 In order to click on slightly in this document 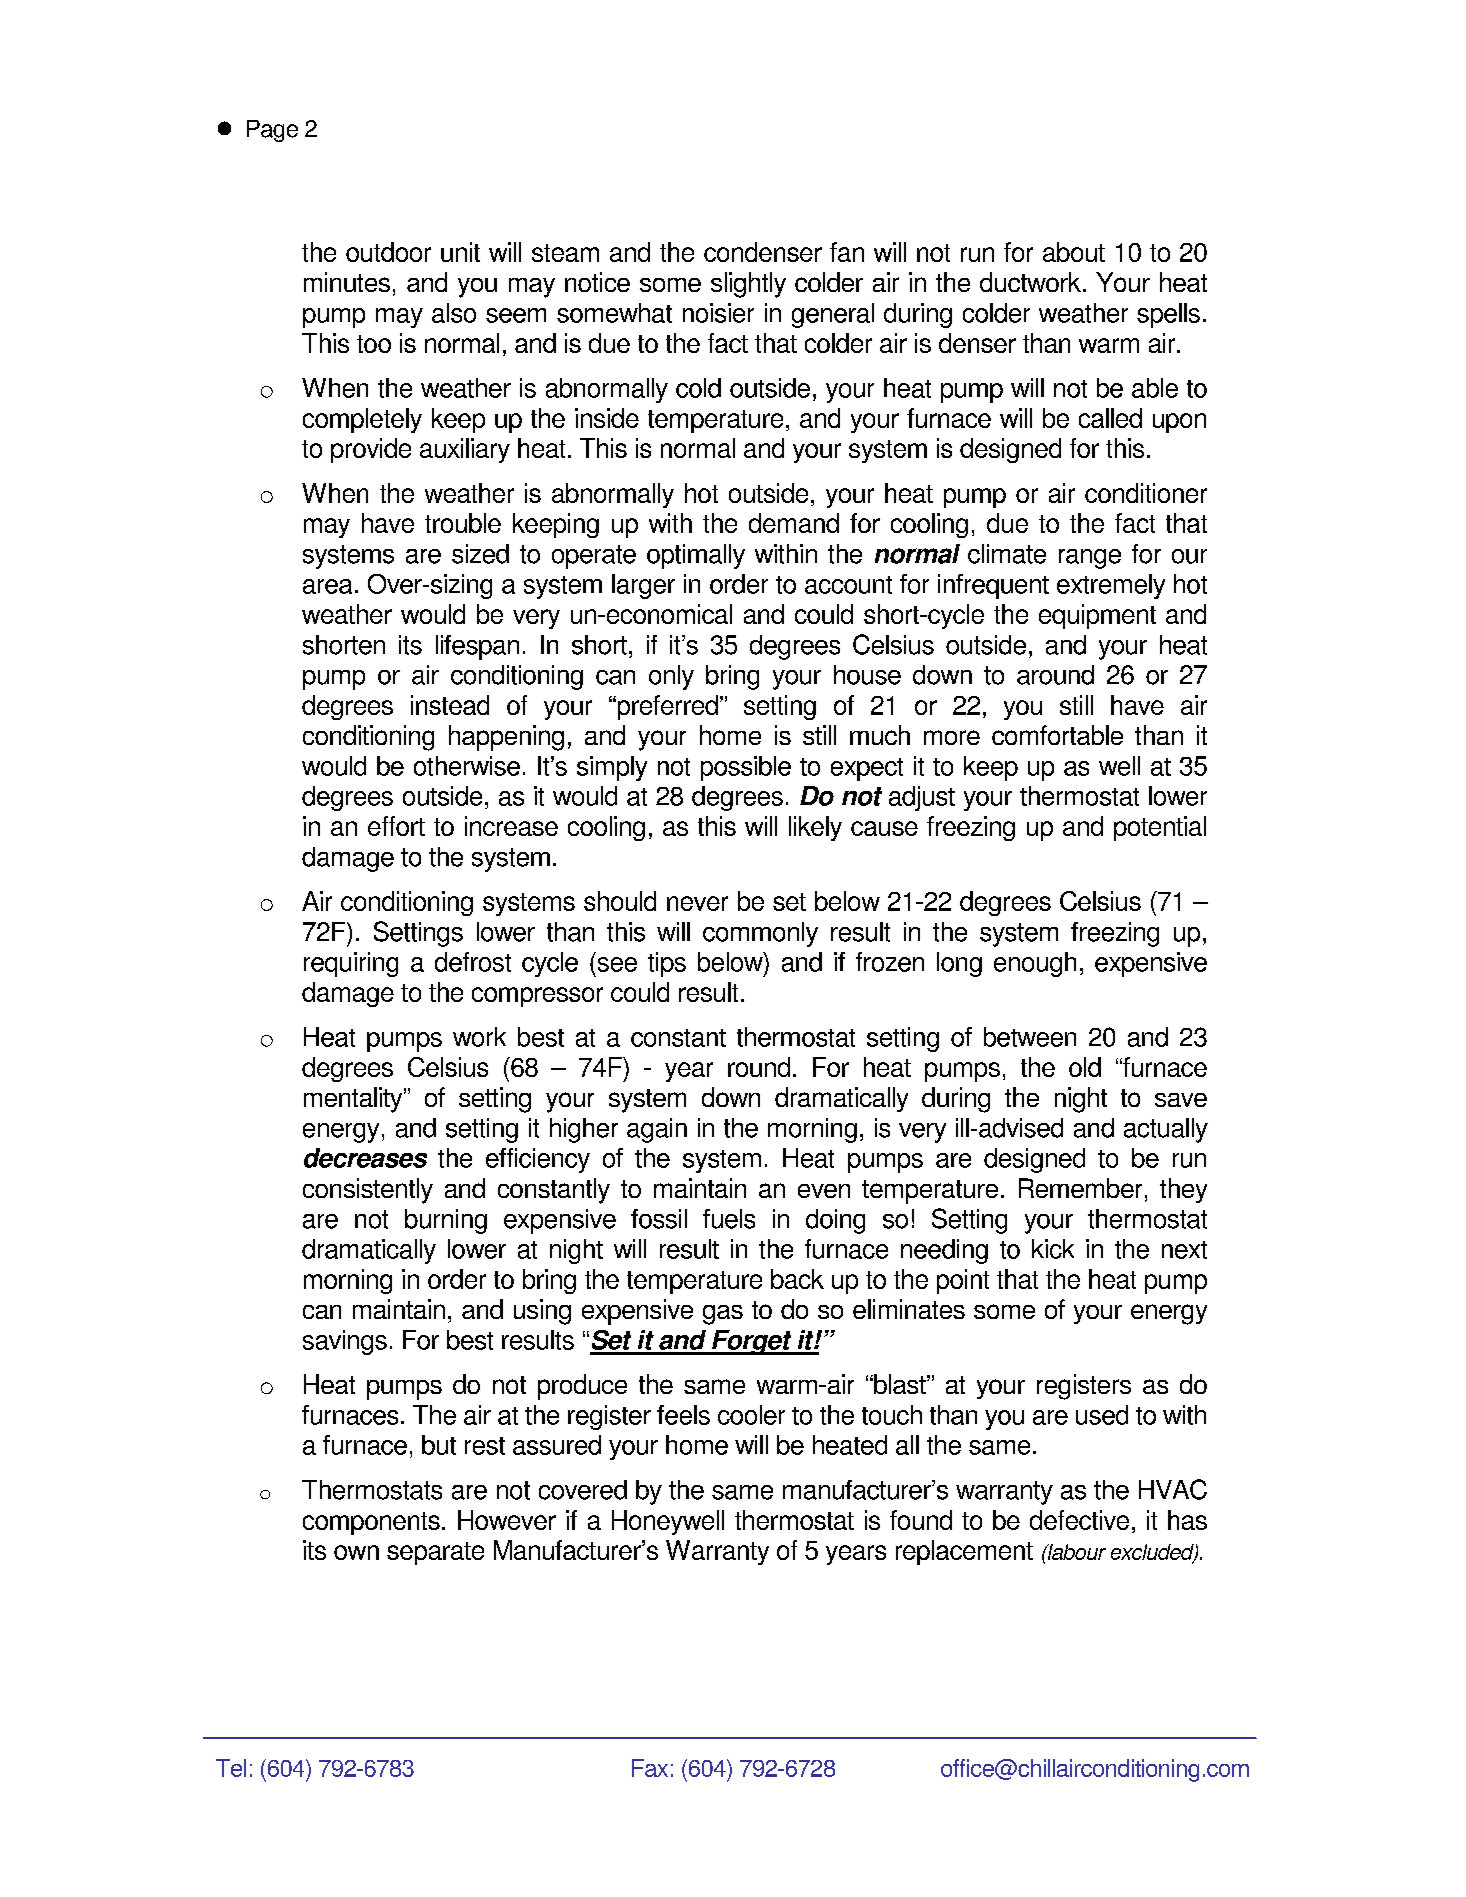, I will do `click(748, 285)`.
